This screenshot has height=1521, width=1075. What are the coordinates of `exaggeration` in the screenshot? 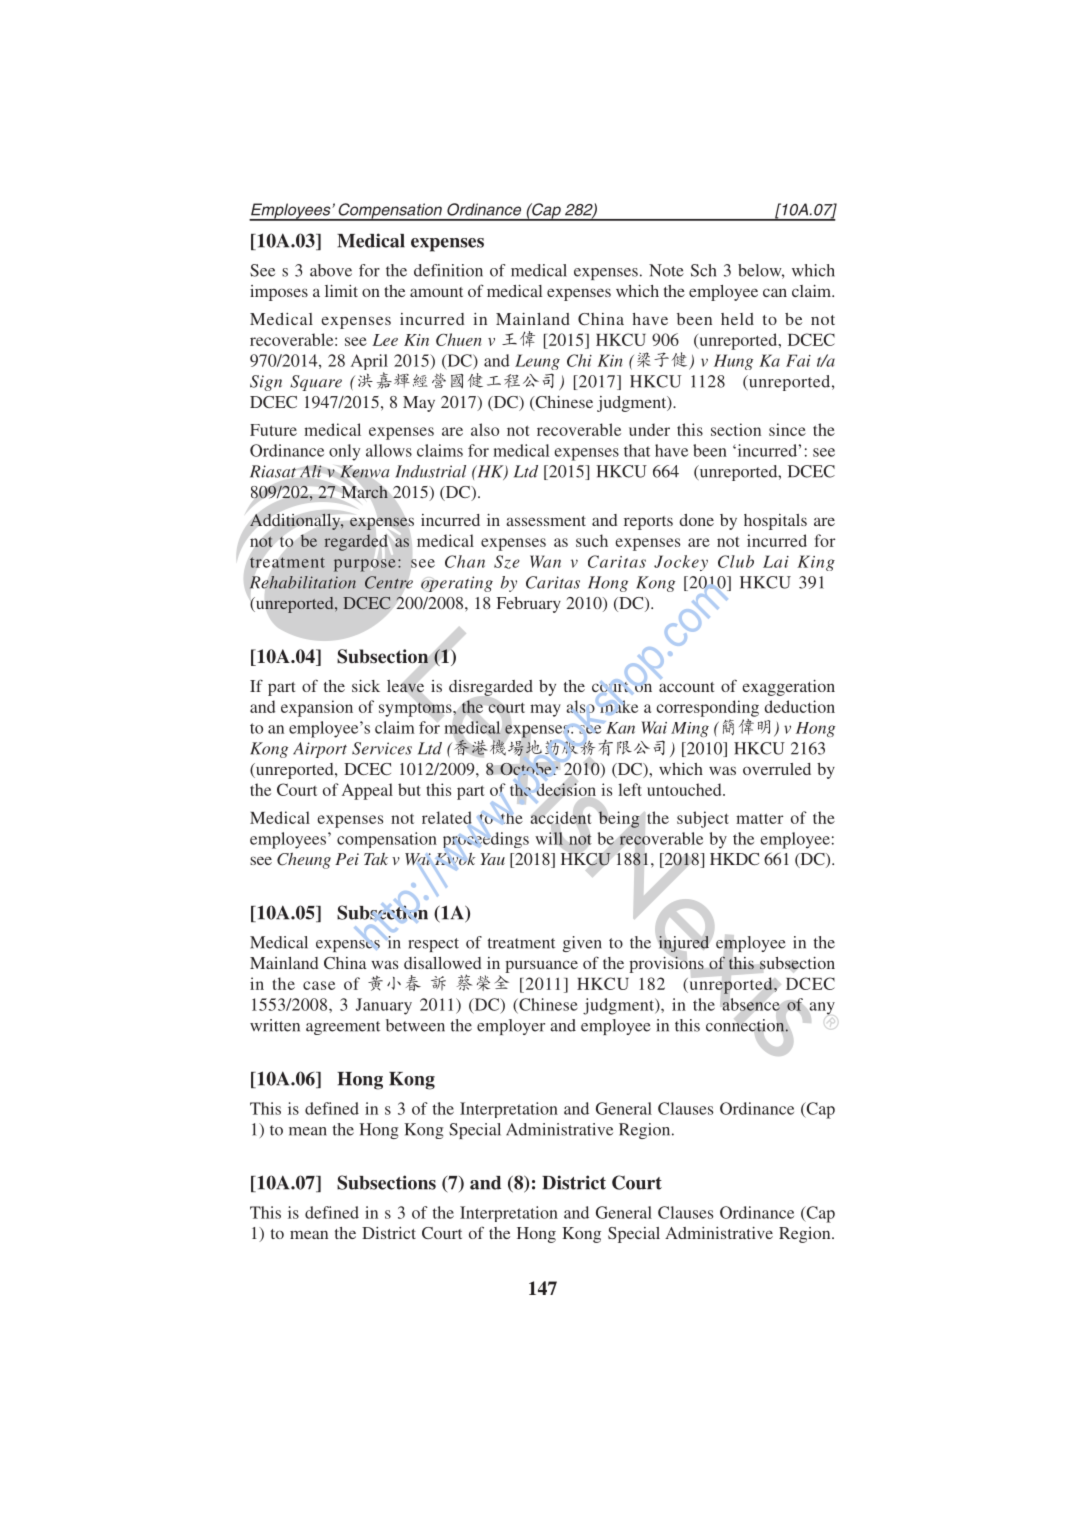 It's located at (788, 688).
